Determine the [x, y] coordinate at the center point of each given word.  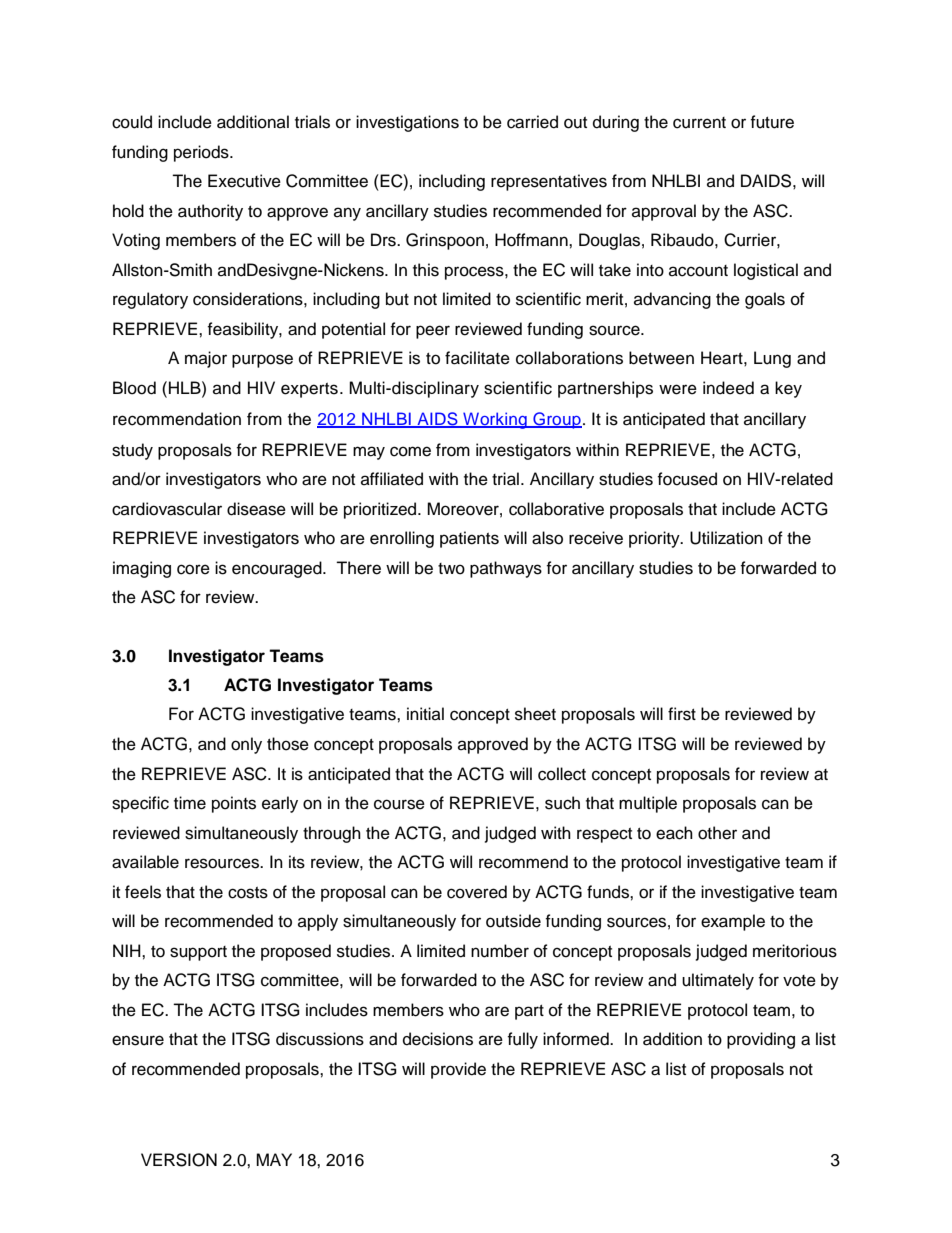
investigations [407, 123]
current [699, 123]
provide [458, 1070]
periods [202, 153]
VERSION [179, 1160]
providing [761, 1040]
